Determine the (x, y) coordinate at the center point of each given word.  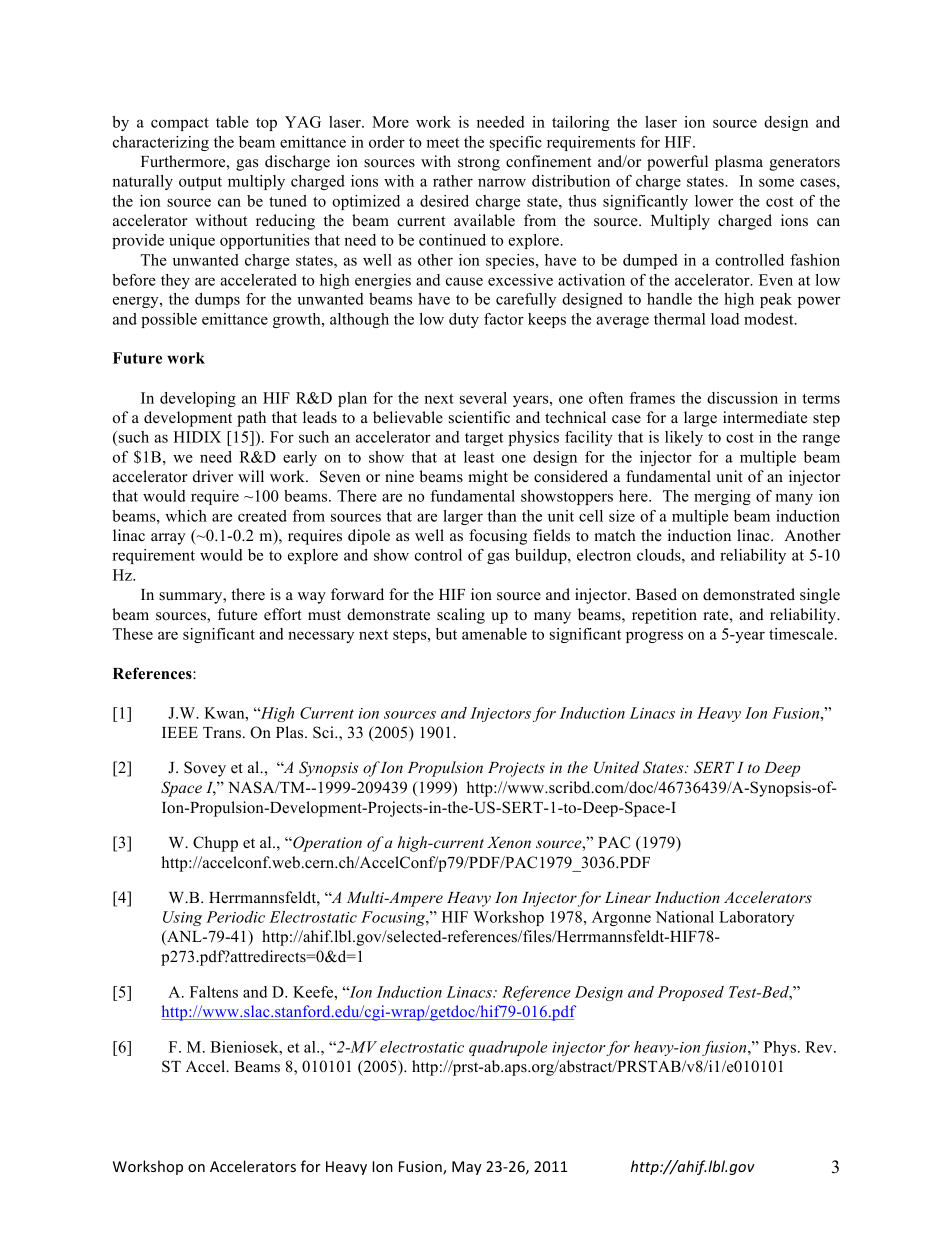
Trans (222, 733)
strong (479, 164)
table (232, 122)
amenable (494, 634)
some (776, 182)
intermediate (765, 417)
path (251, 419)
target (484, 439)
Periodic (235, 917)
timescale (802, 634)
